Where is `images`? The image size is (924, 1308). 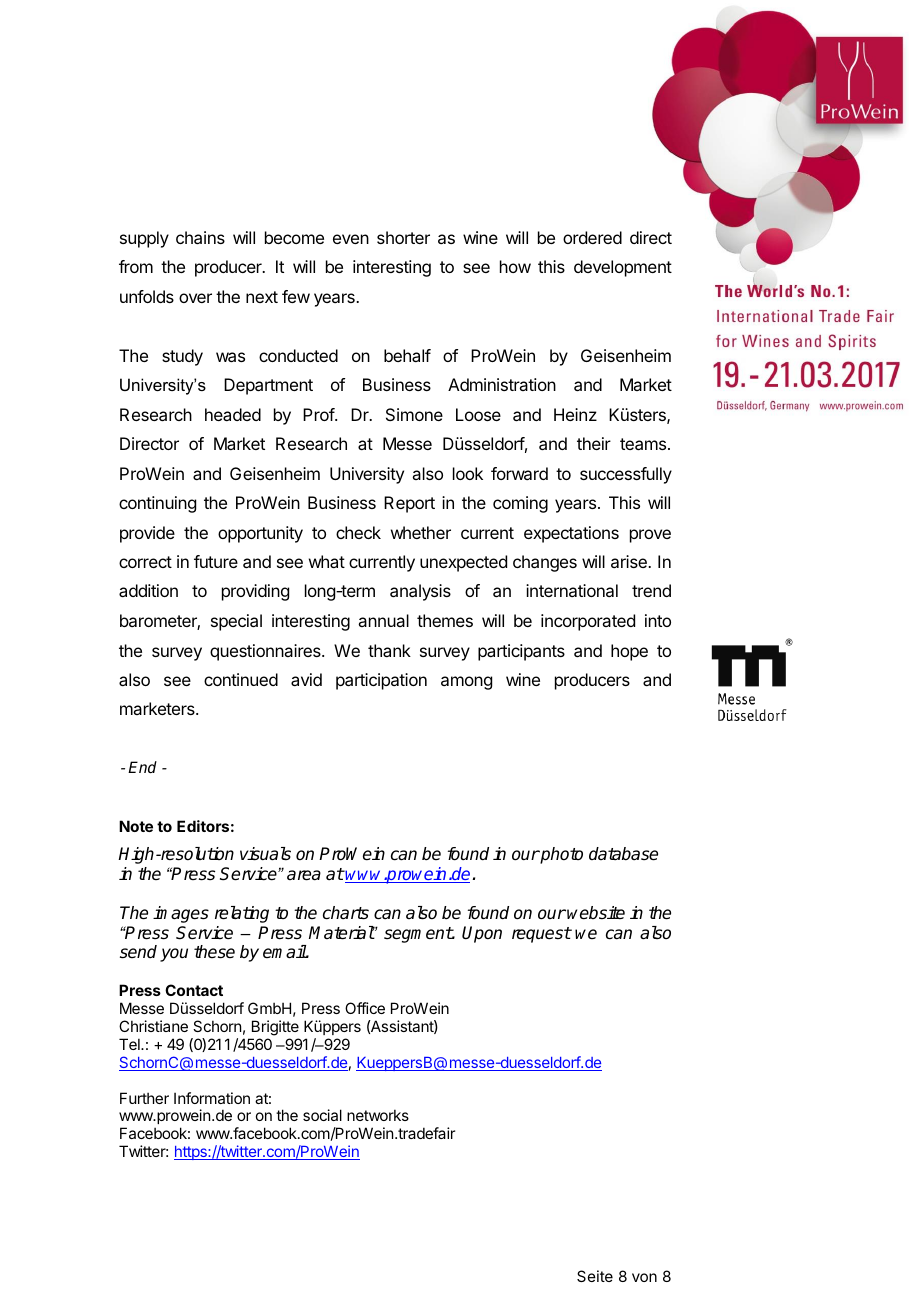 images is located at coordinates (181, 914).
